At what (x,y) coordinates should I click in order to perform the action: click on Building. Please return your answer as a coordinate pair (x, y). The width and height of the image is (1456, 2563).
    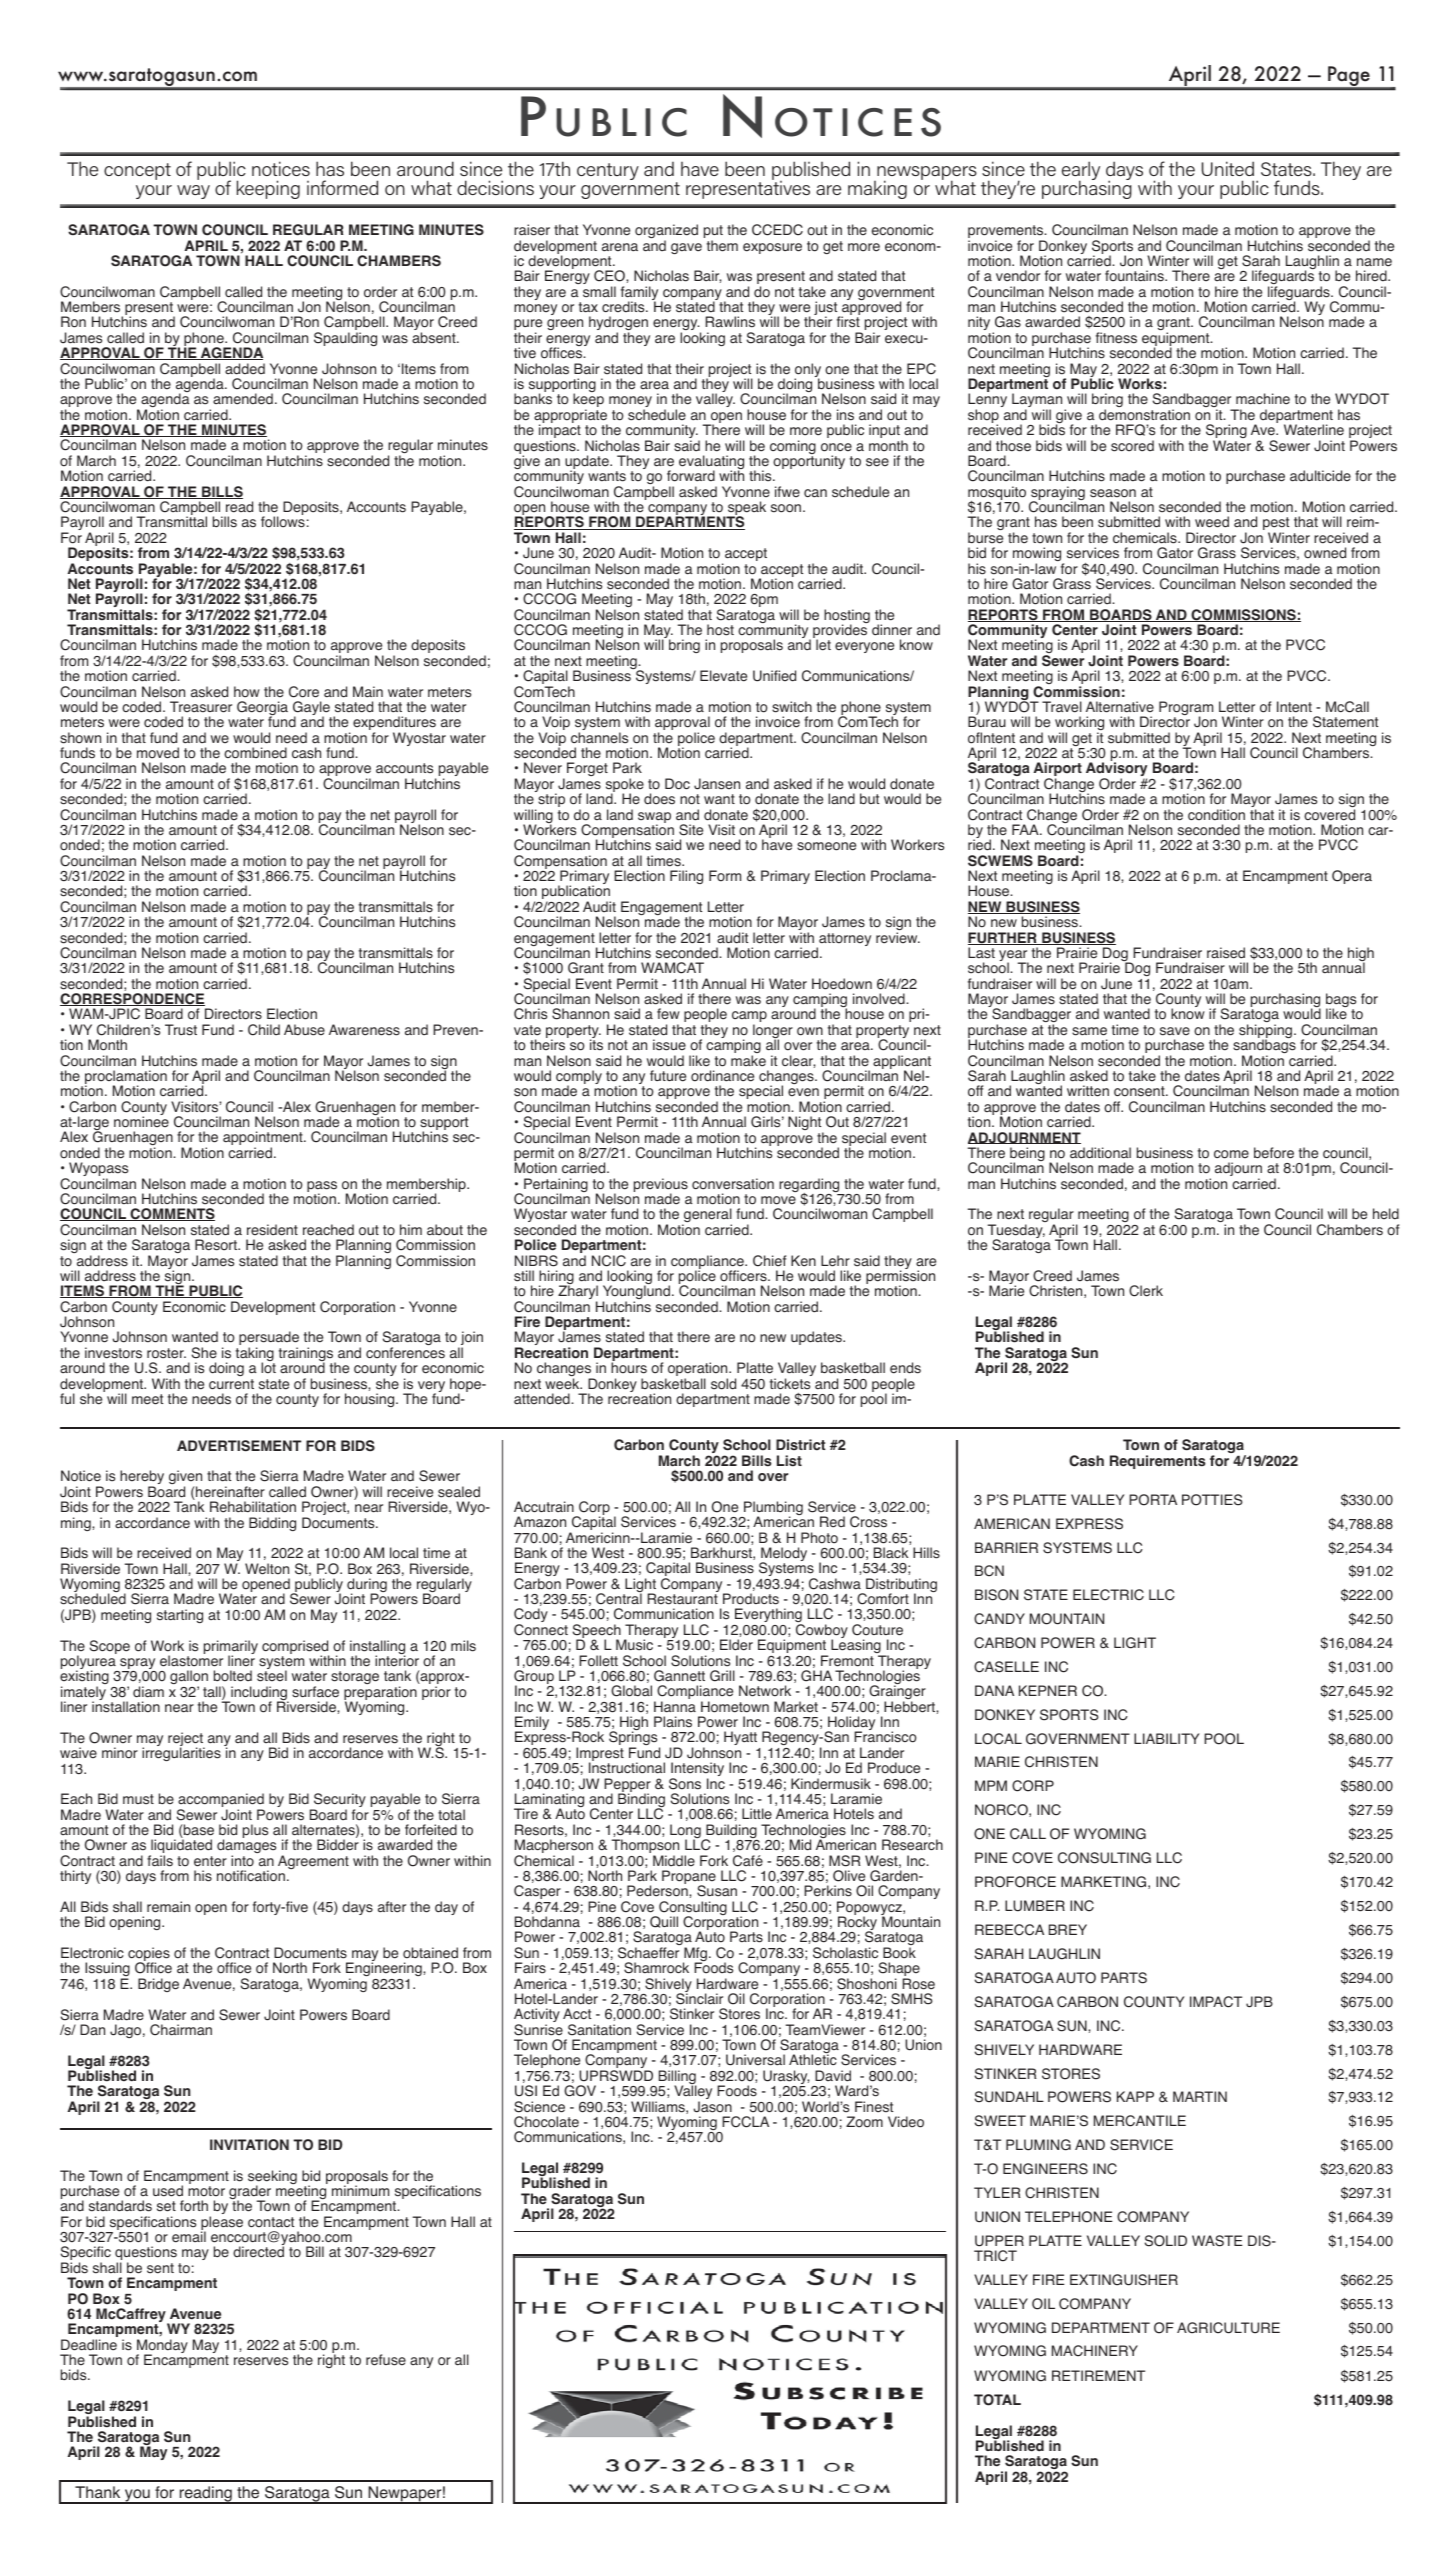
    Looking at the image, I should click on (731, 1832).
